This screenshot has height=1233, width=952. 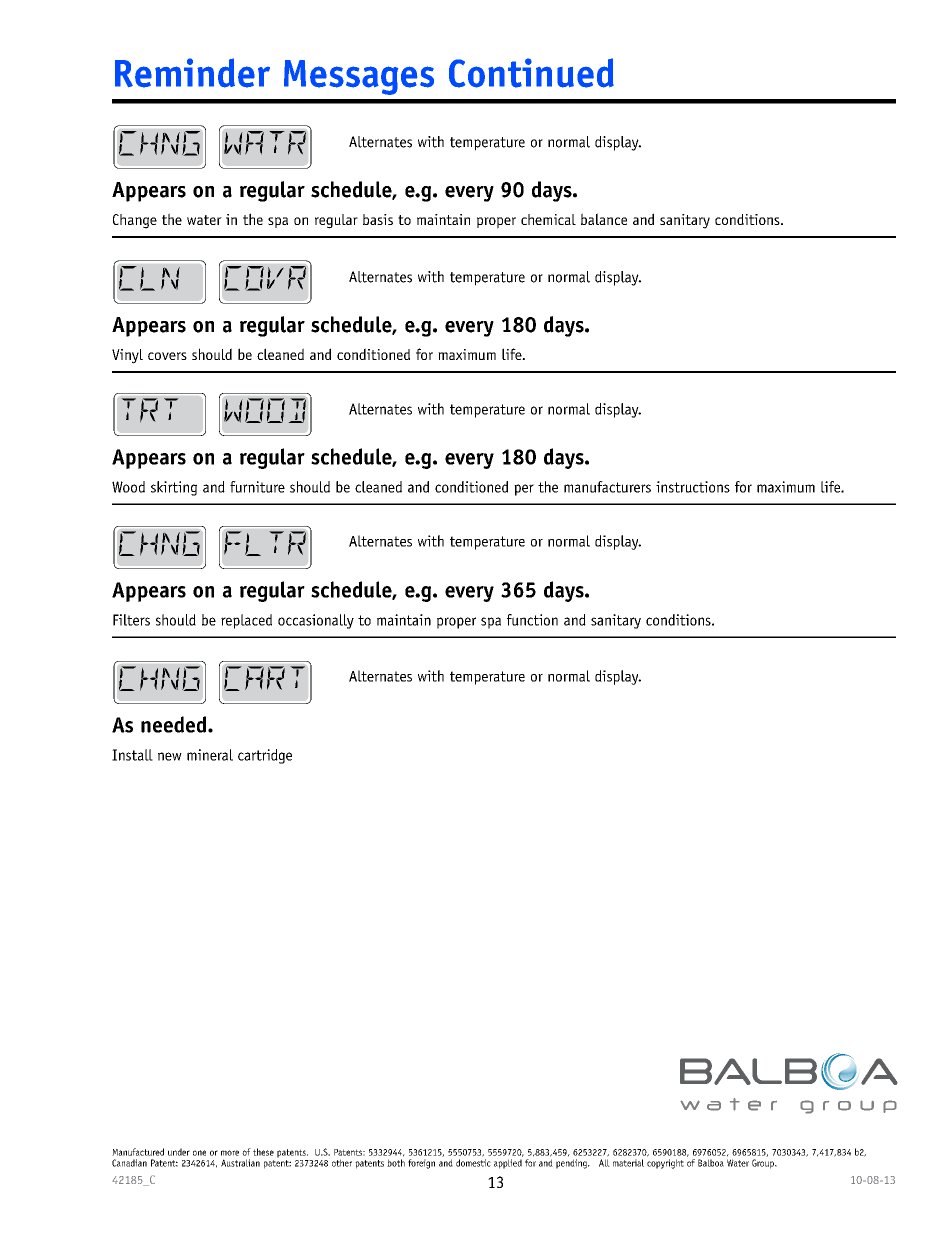 What do you see at coordinates (421, 1164) in the screenshot?
I see `foreign` at bounding box center [421, 1164].
